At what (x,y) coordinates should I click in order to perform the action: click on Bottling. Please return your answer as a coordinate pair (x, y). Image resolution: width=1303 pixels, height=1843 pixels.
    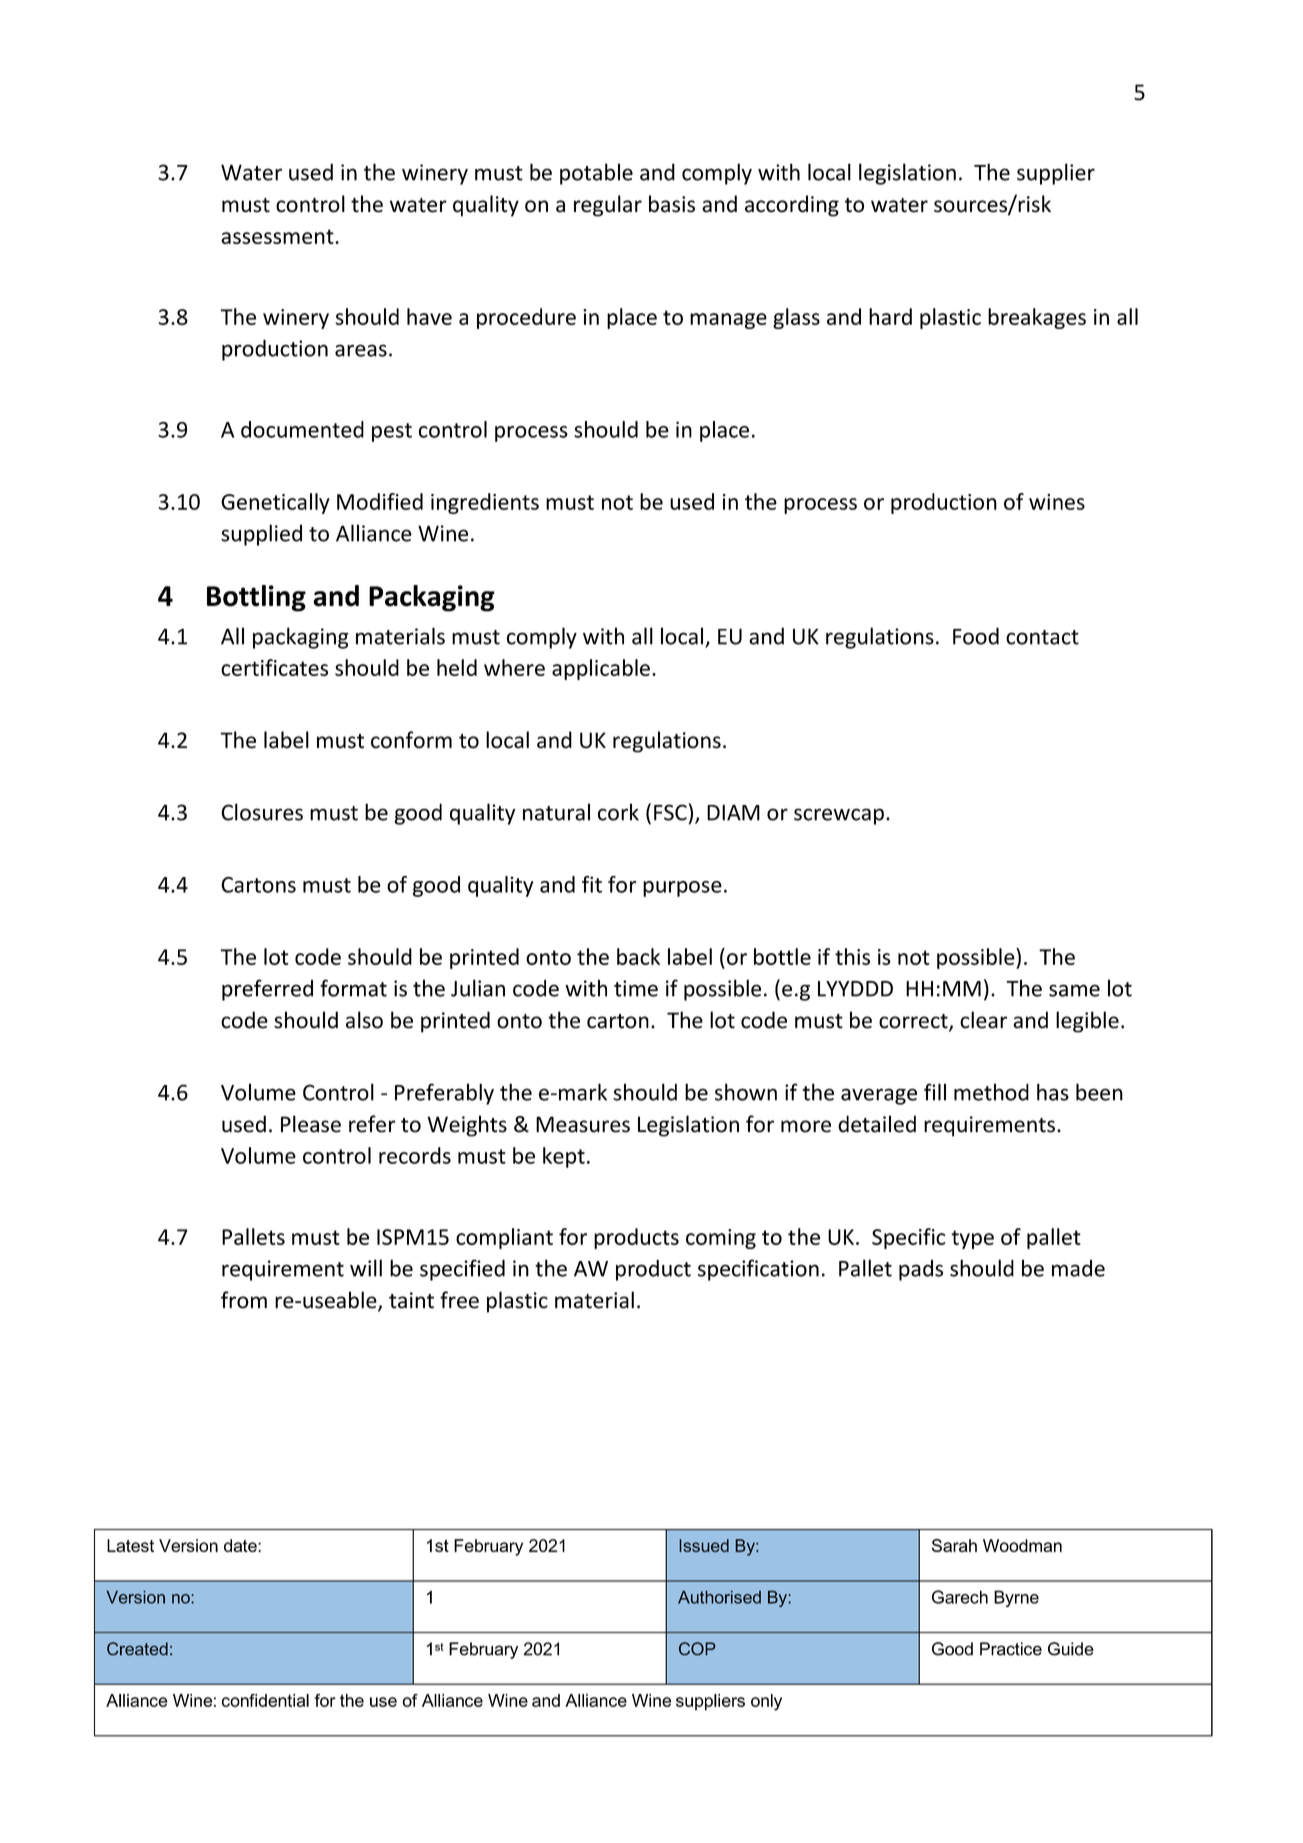
    Looking at the image, I should click on (256, 598).
